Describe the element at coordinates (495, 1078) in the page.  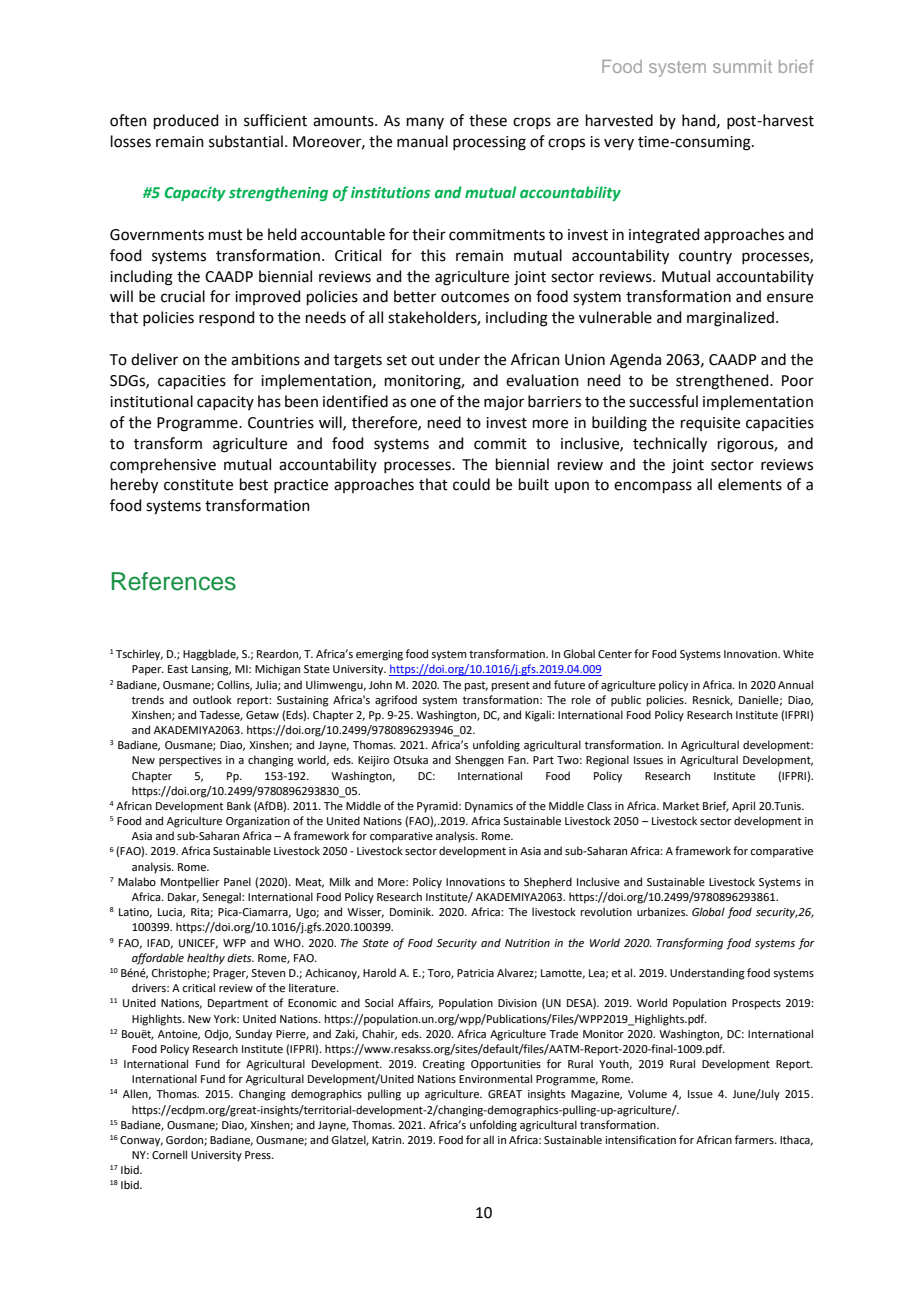
I see `Environmental` at that location.
